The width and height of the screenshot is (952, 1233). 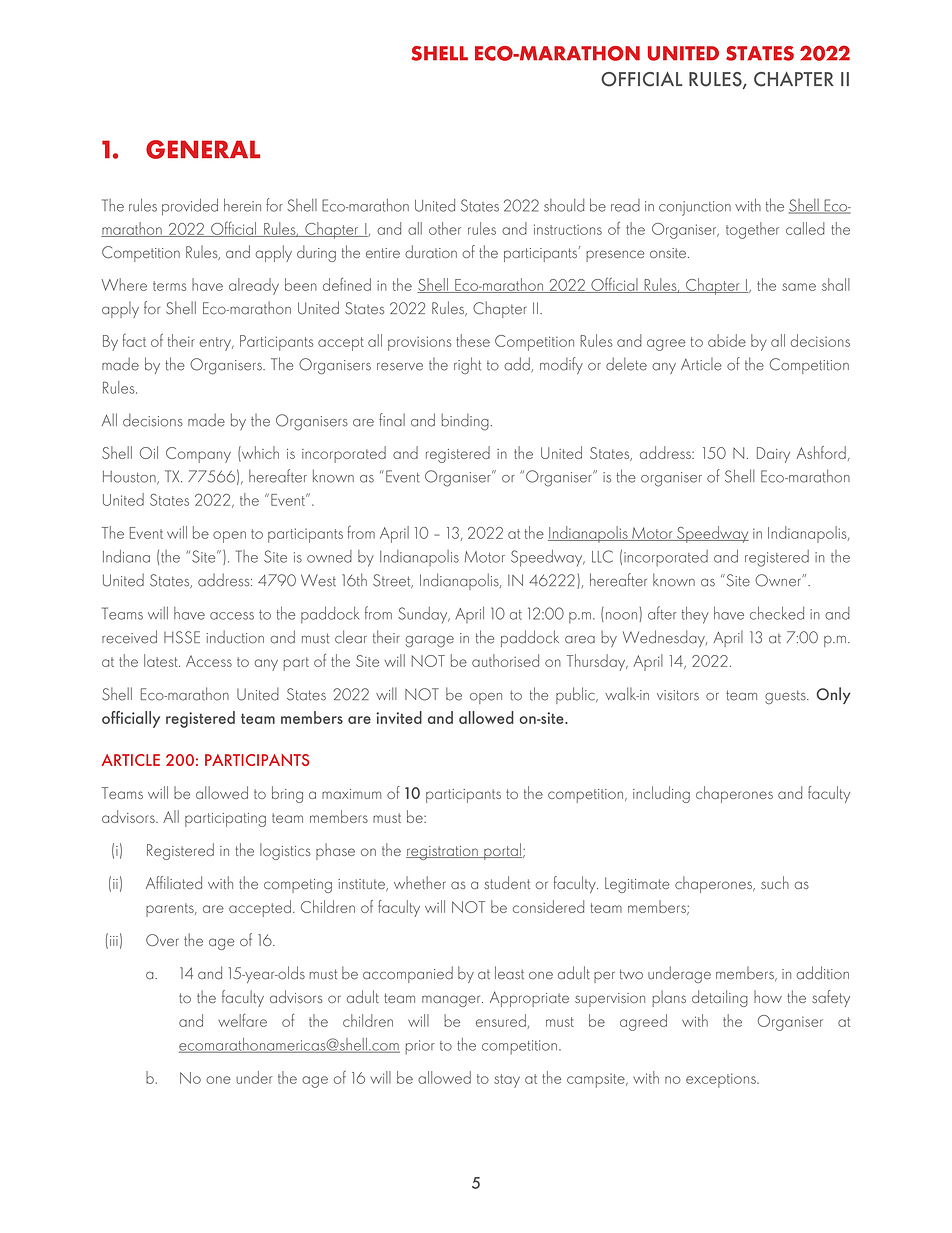 What do you see at coordinates (174, 882) in the screenshot?
I see `Affiliated` at bounding box center [174, 882].
